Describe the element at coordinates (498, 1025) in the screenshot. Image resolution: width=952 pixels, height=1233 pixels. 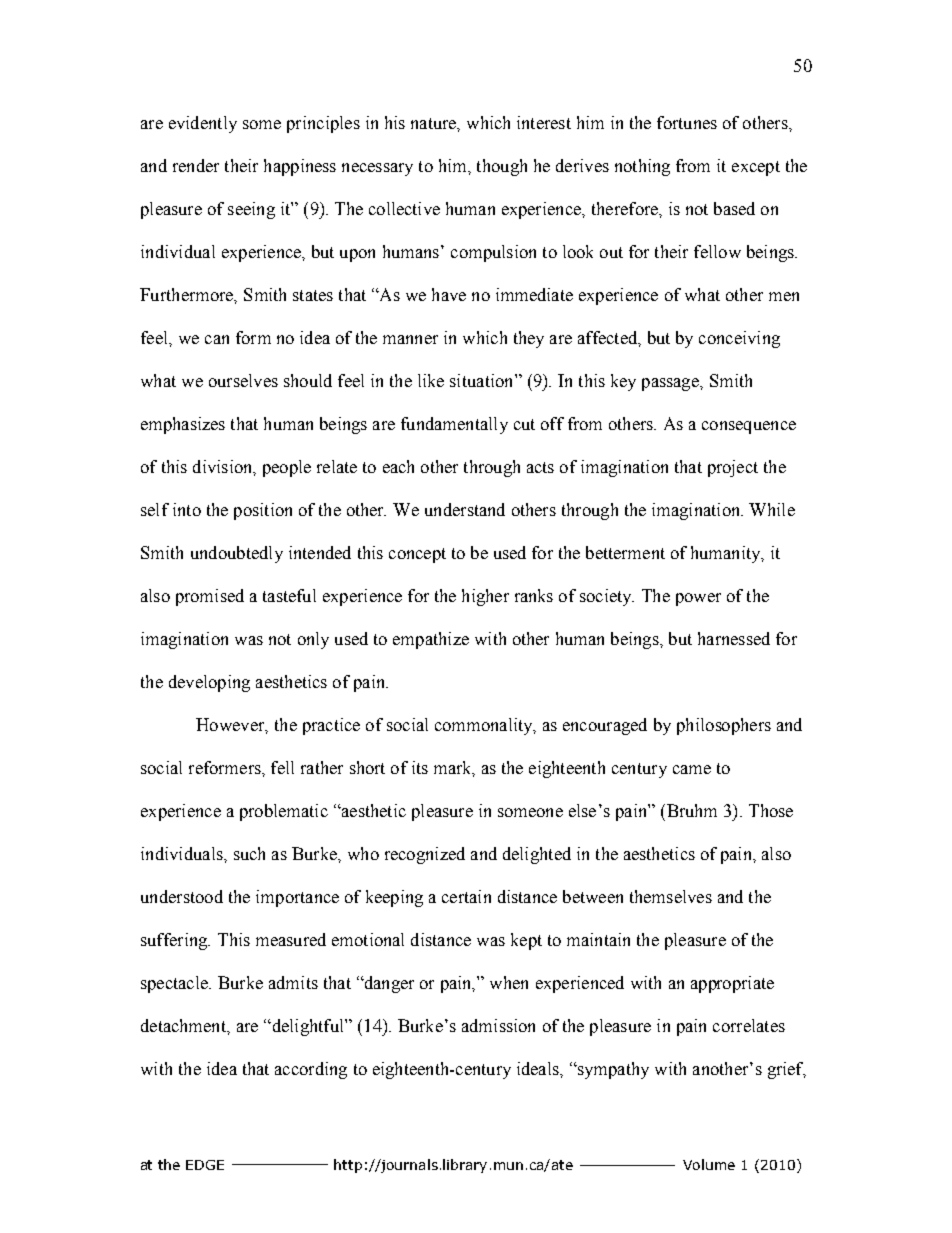
I see `admission` at that location.
